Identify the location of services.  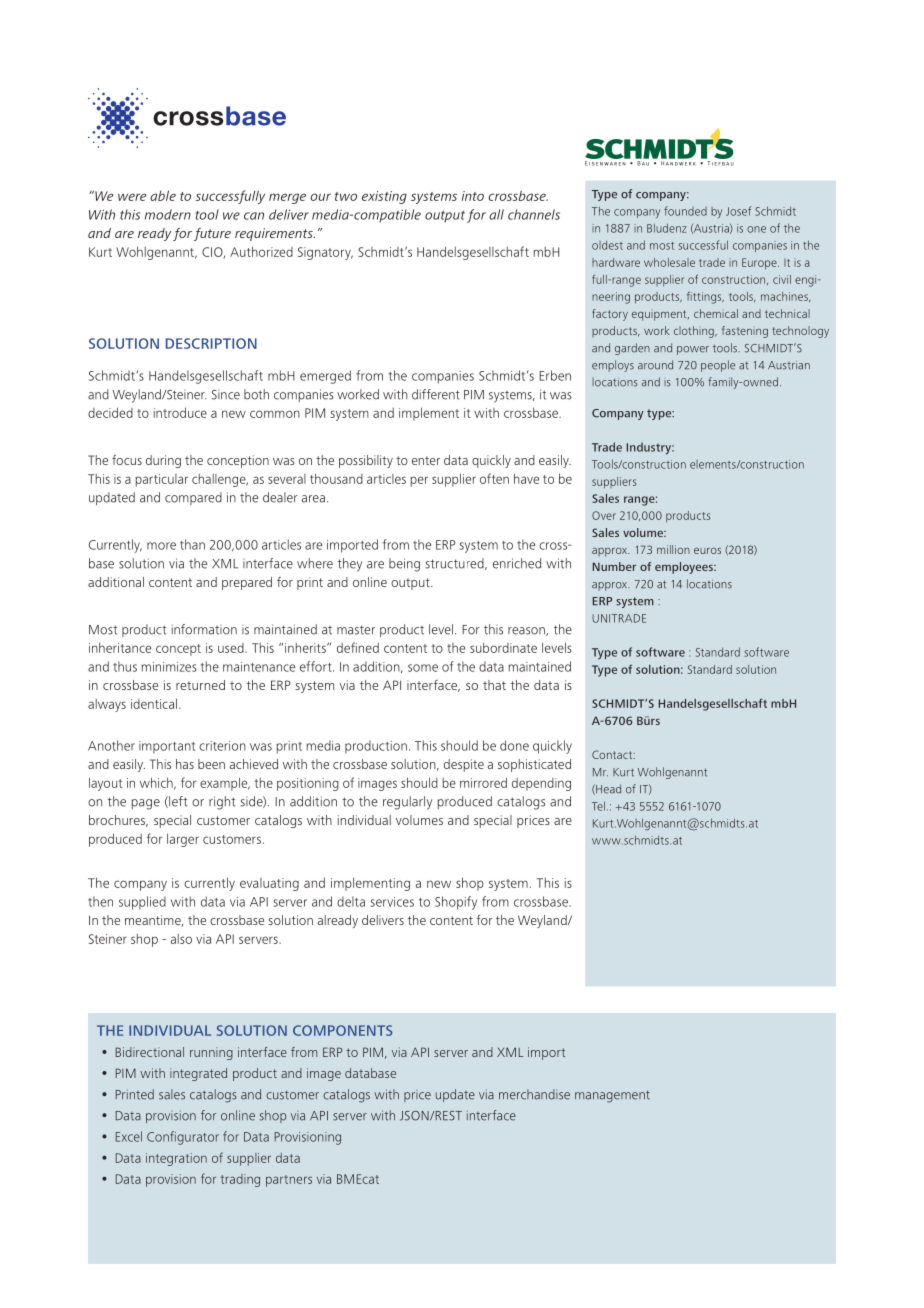
(392, 902).
